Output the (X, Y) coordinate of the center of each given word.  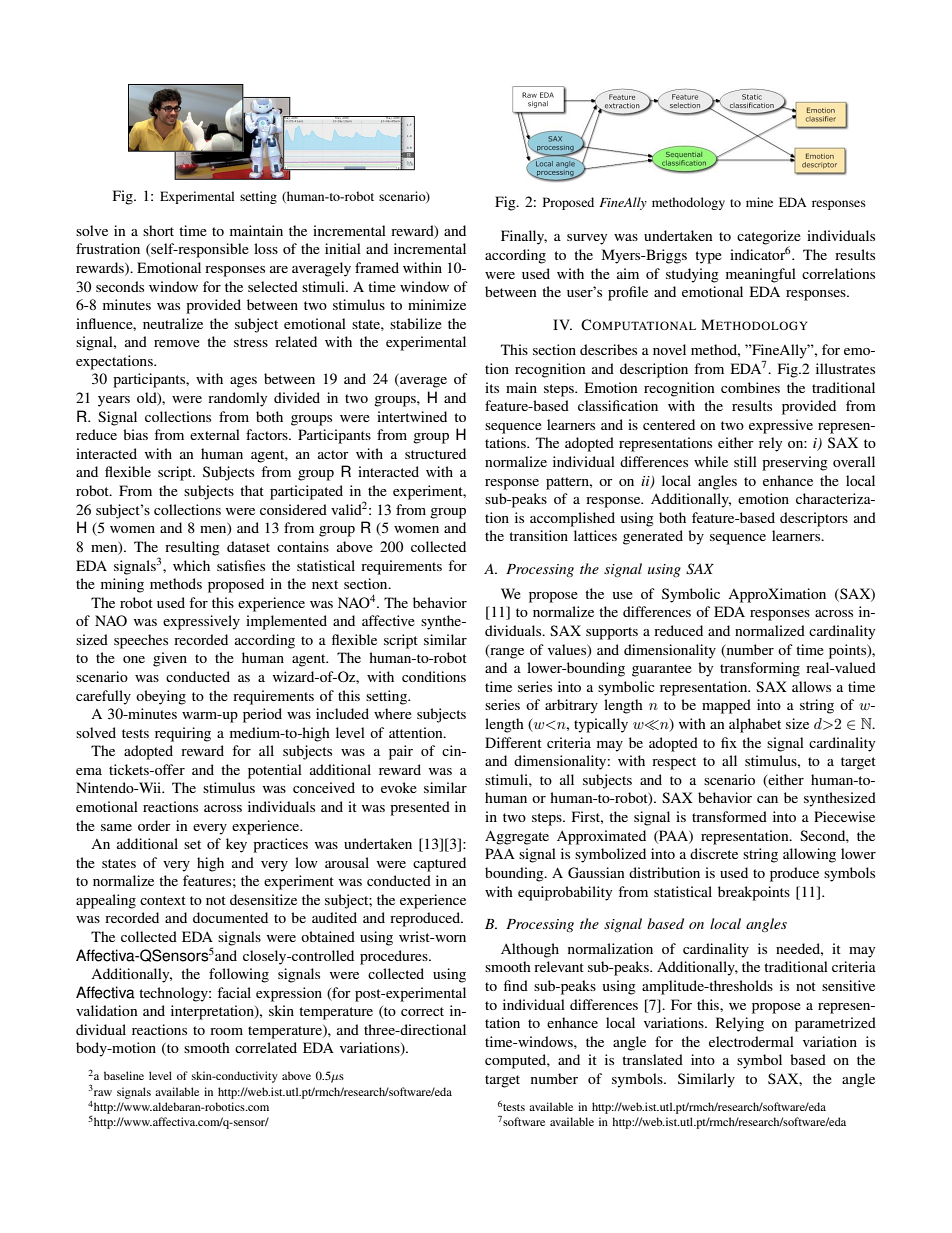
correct (422, 1011)
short (158, 230)
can (767, 799)
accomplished (572, 519)
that (252, 490)
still (745, 461)
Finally (524, 237)
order (154, 825)
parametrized (835, 1024)
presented (420, 808)
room (226, 1031)
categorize (769, 238)
